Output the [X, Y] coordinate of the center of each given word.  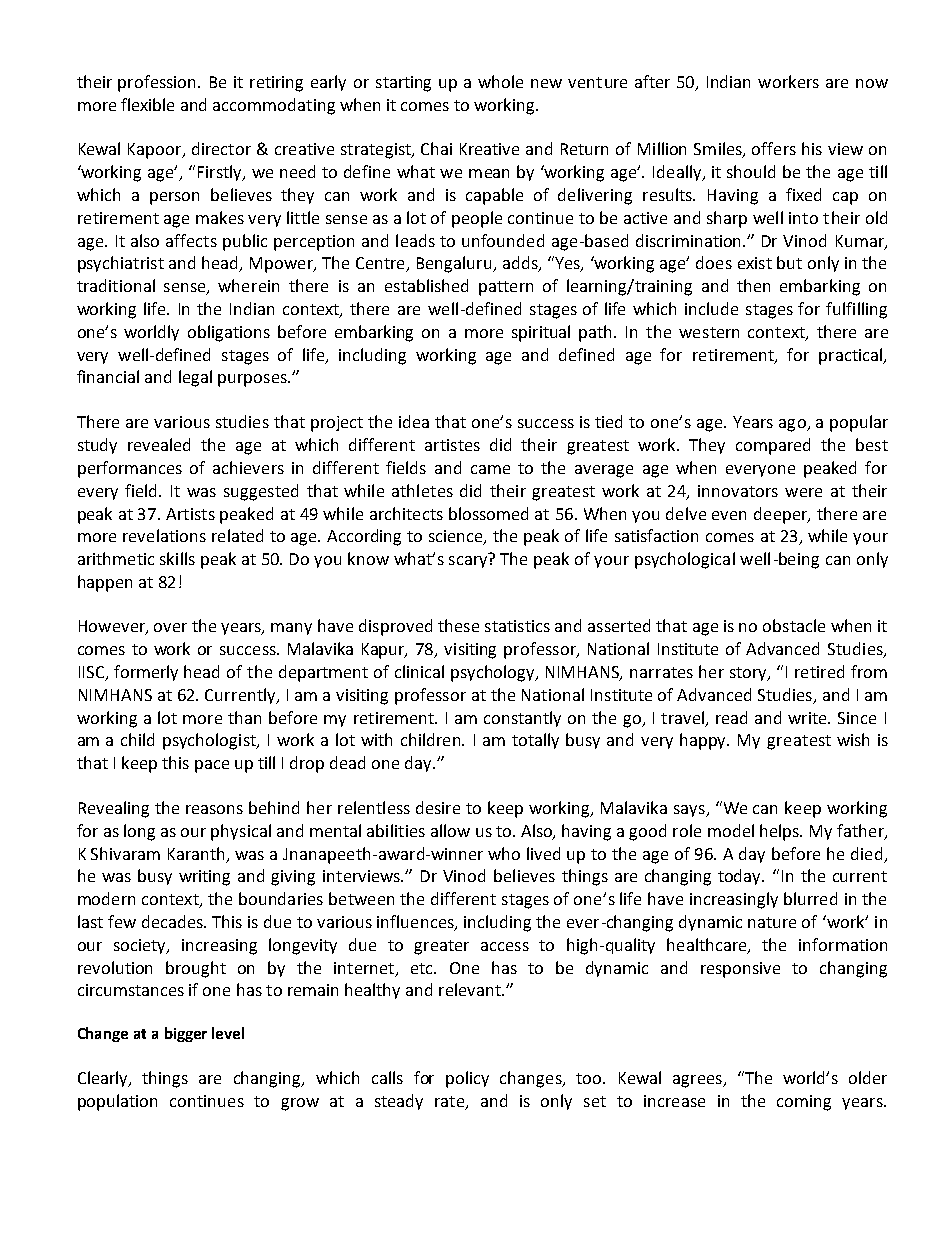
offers [774, 148]
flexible [147, 104]
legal [195, 378]
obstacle [794, 625]
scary [468, 562]
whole [500, 81]
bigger [186, 1034]
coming [804, 1103]
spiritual [541, 333]
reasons [214, 809]
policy [467, 1079]
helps [781, 832]
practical [851, 356]
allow [450, 830]
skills [177, 558]
